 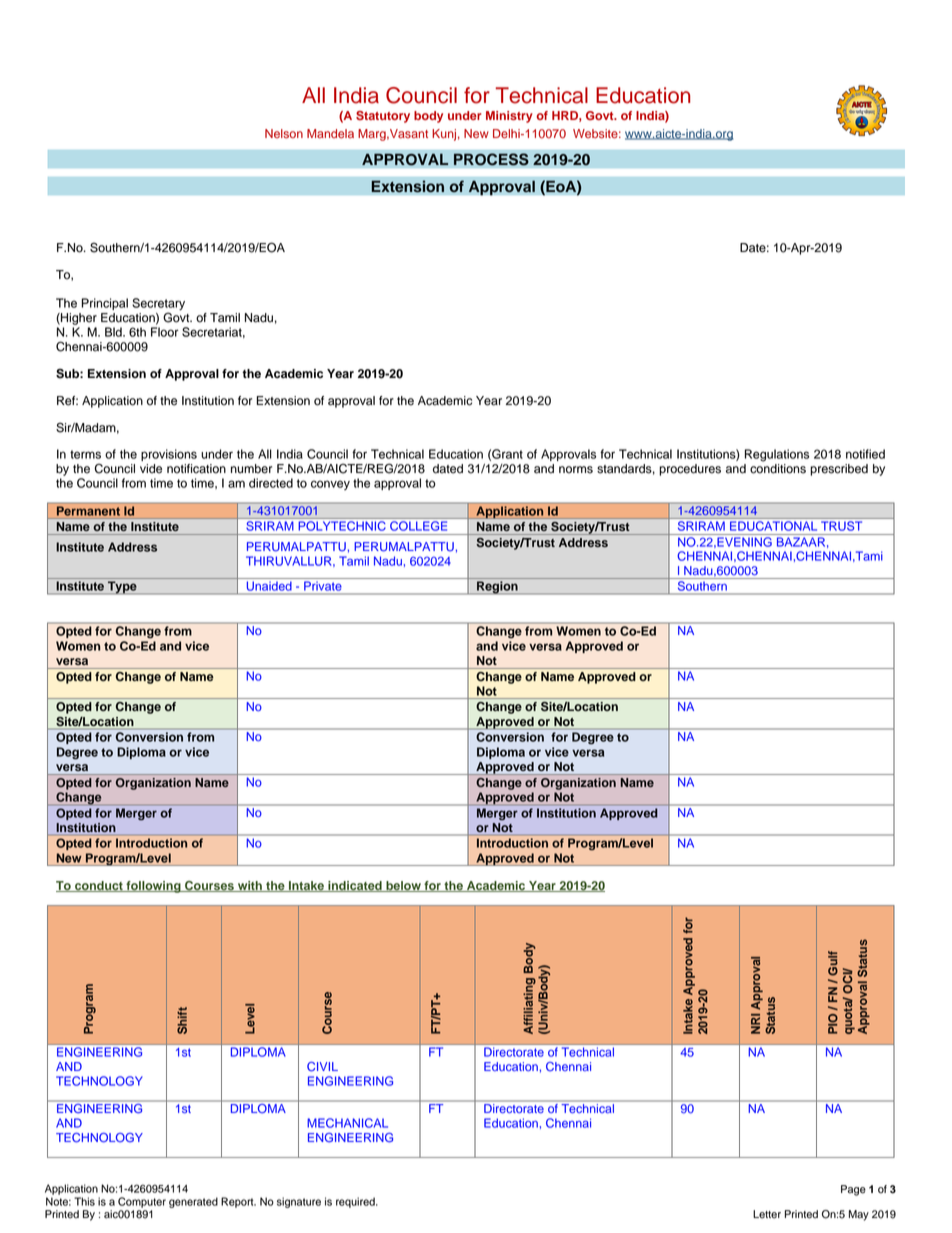 I want to click on PROCESS, so click(x=491, y=159).
